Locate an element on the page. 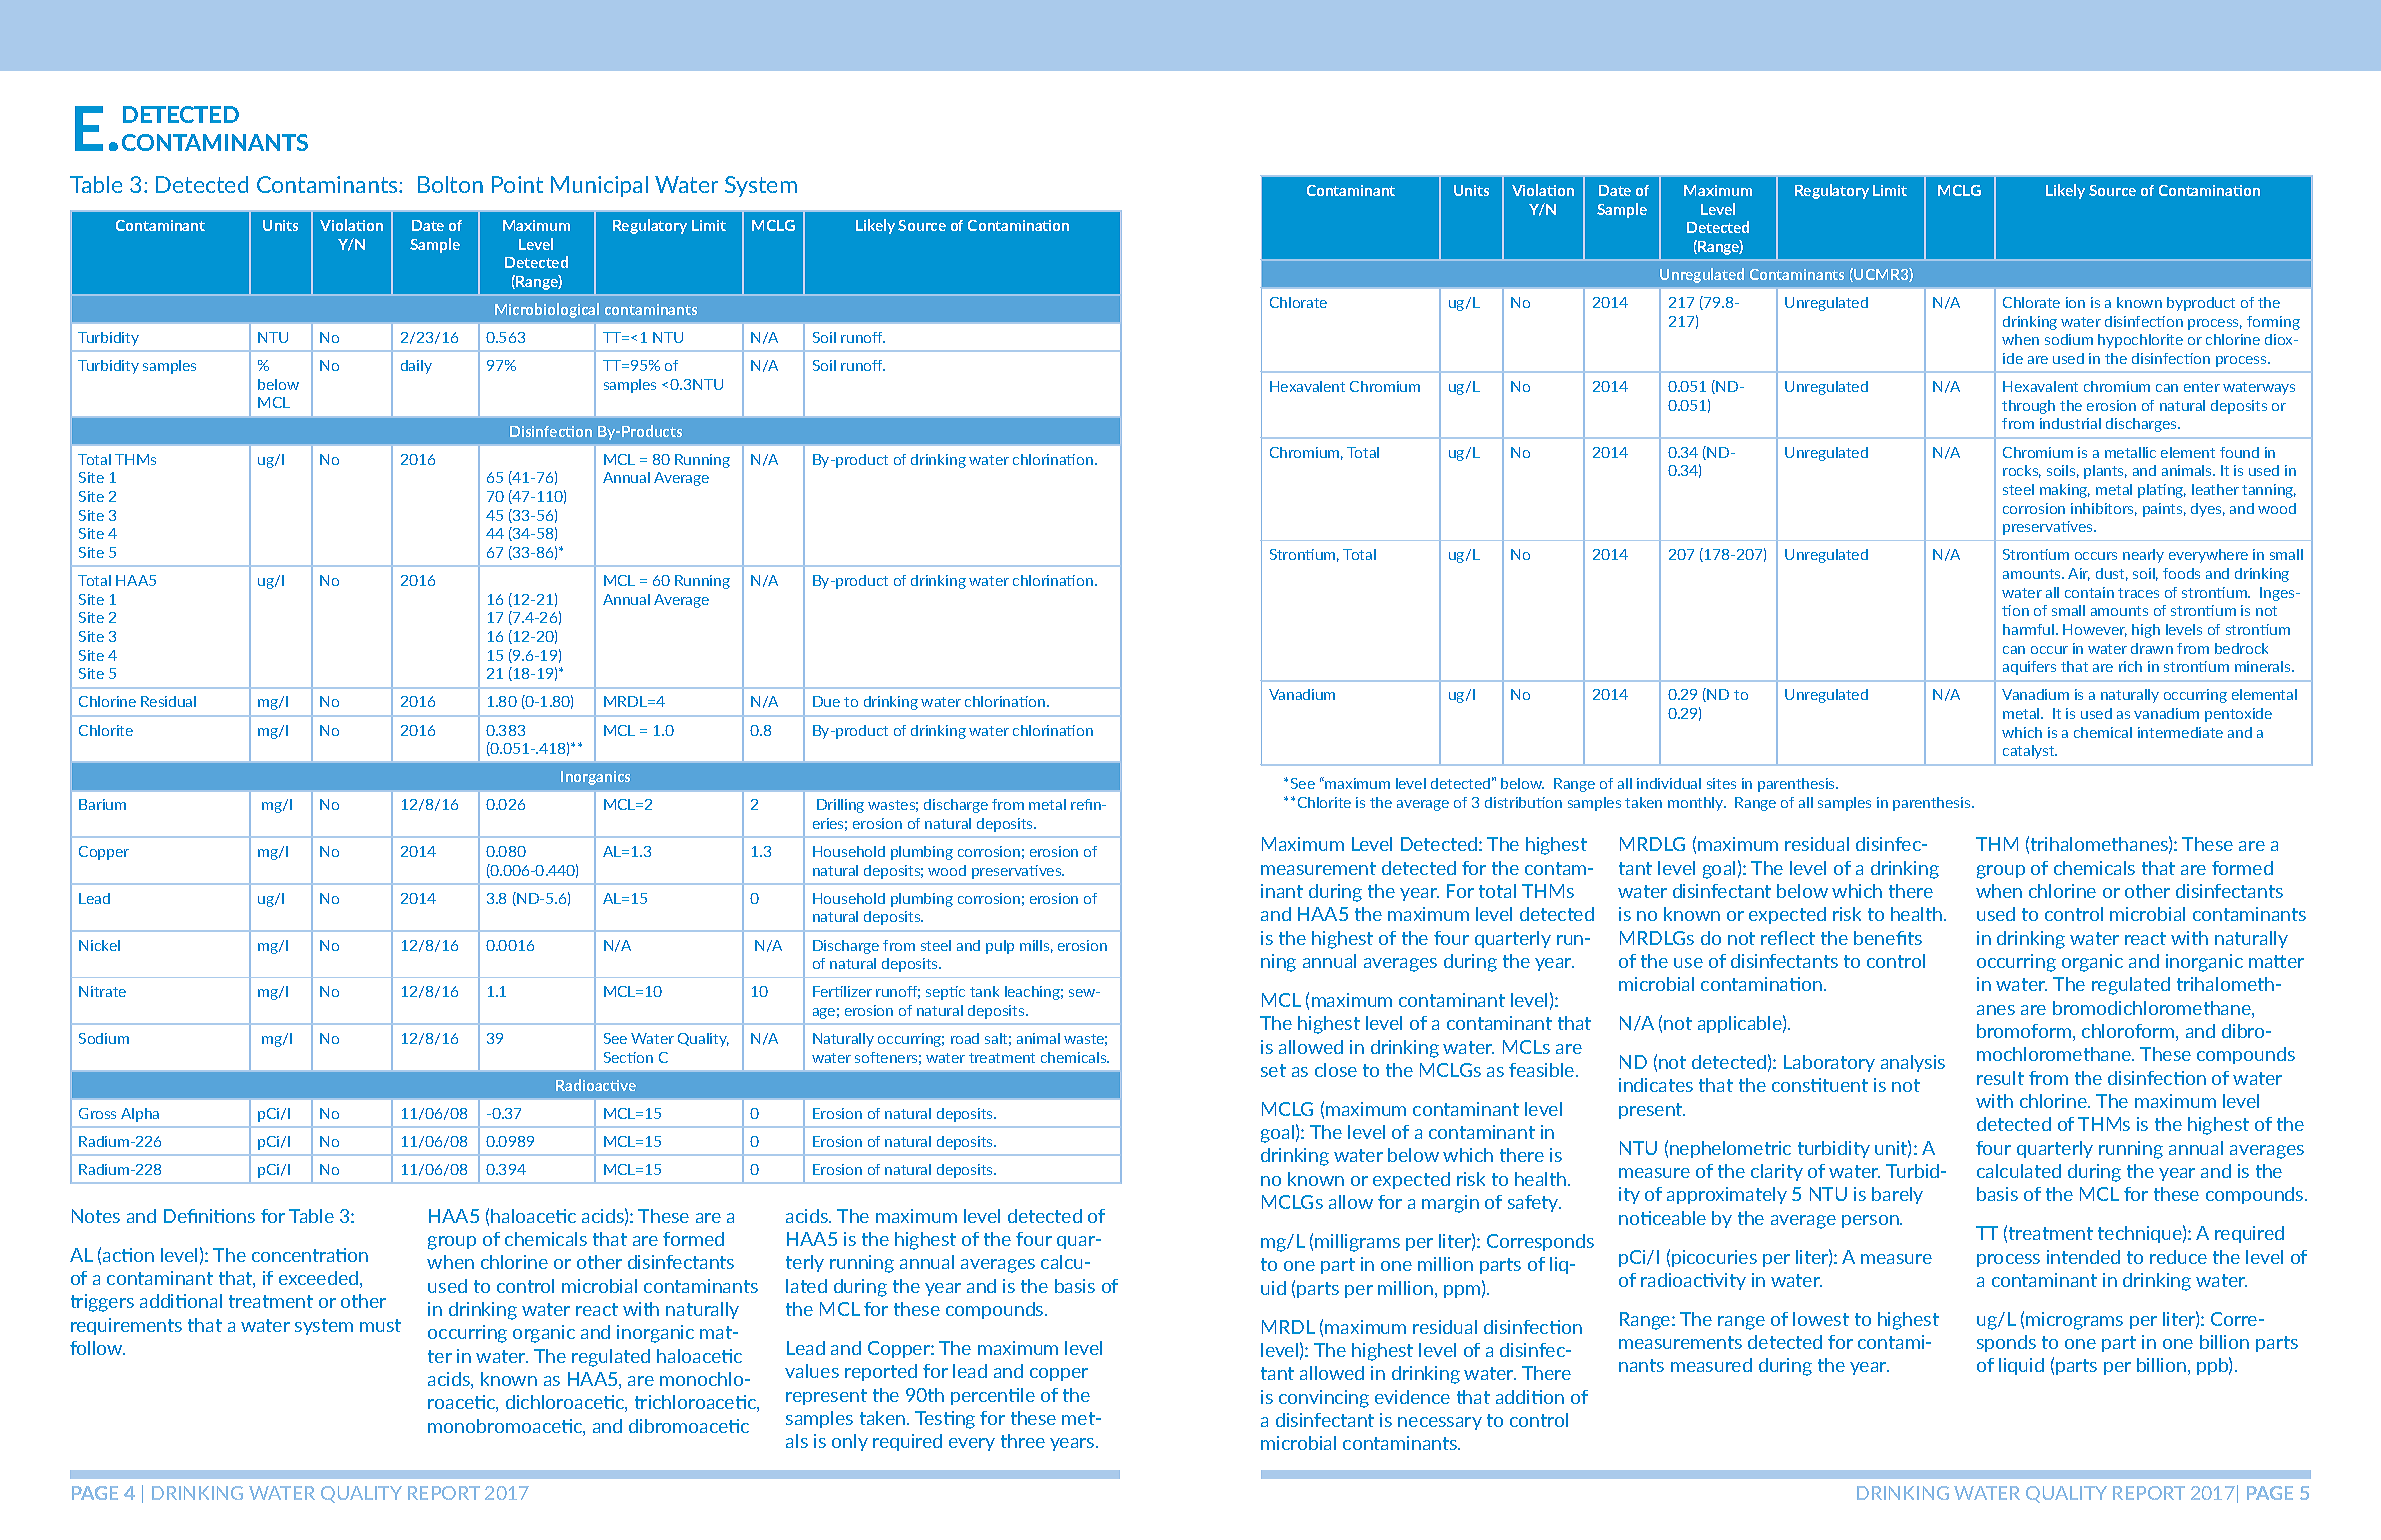  Due is located at coordinates (826, 701).
